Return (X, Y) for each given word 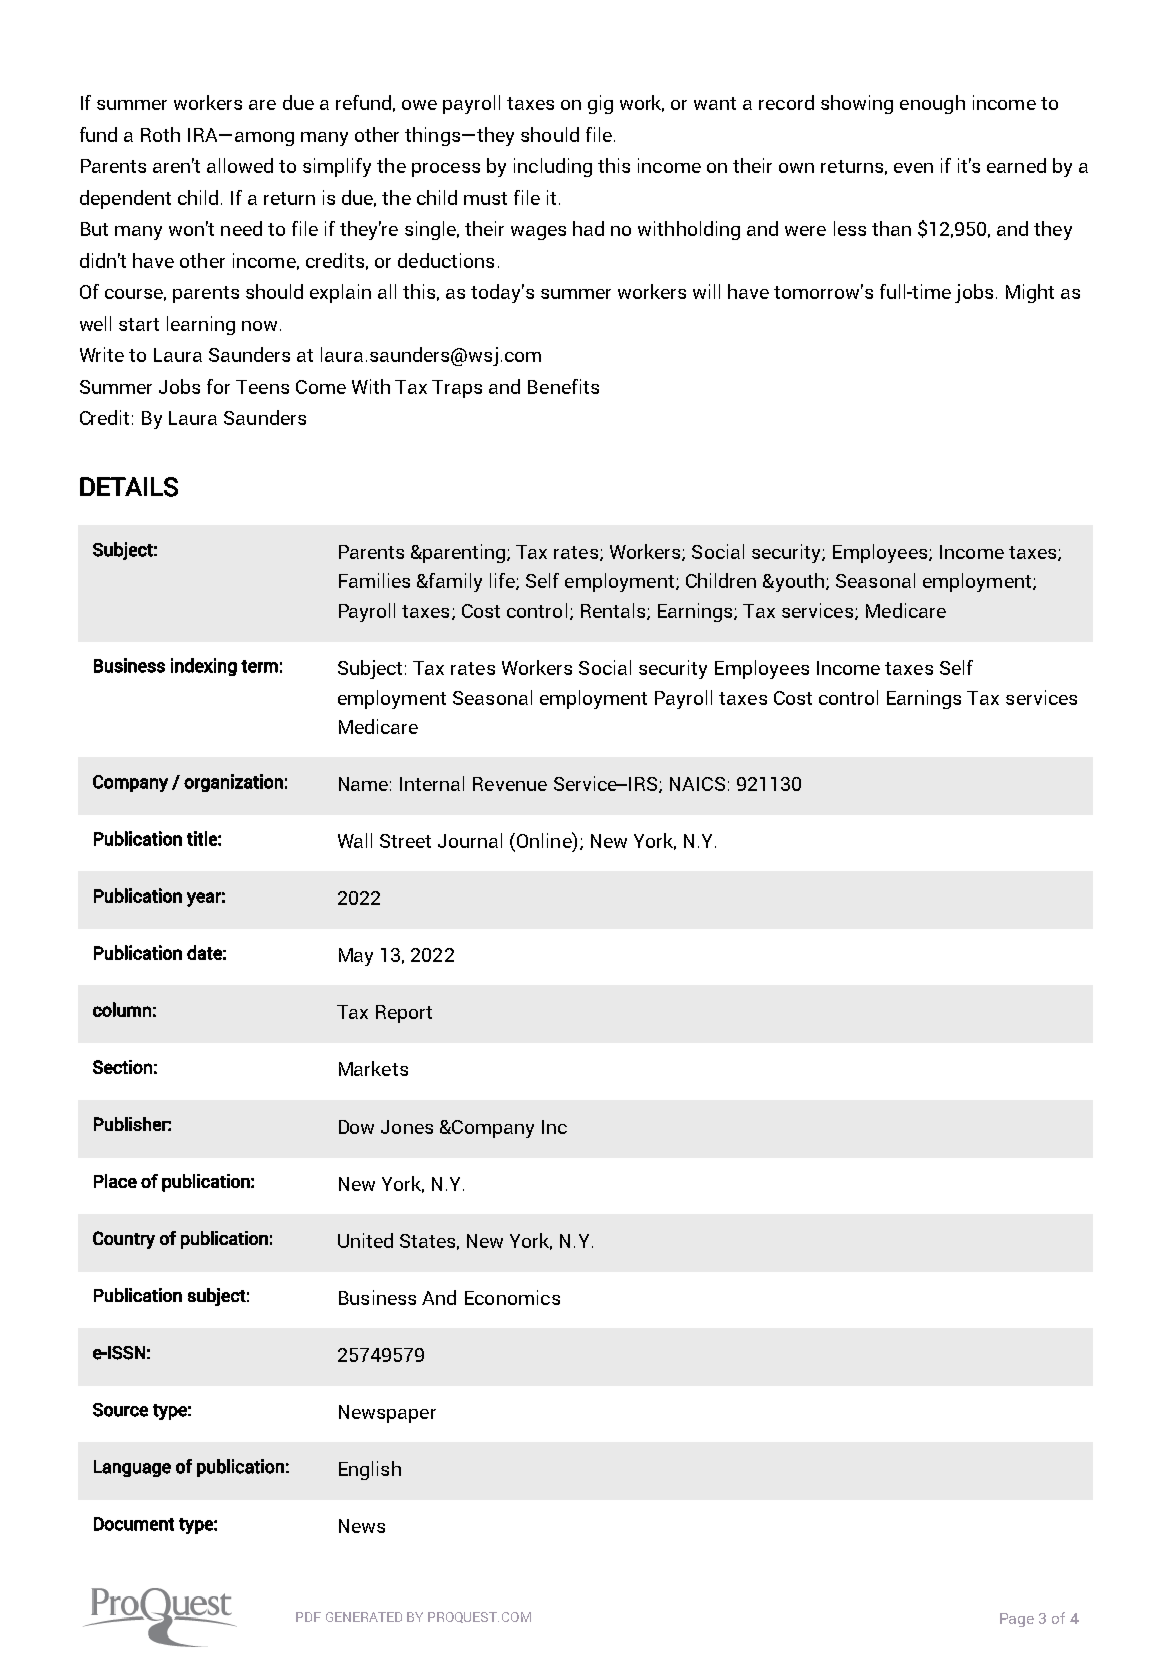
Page (1017, 1620)
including (553, 167)
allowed (240, 165)
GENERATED (364, 1617)
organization (233, 783)
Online (545, 841)
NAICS (697, 784)
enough (932, 104)
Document (134, 1524)
